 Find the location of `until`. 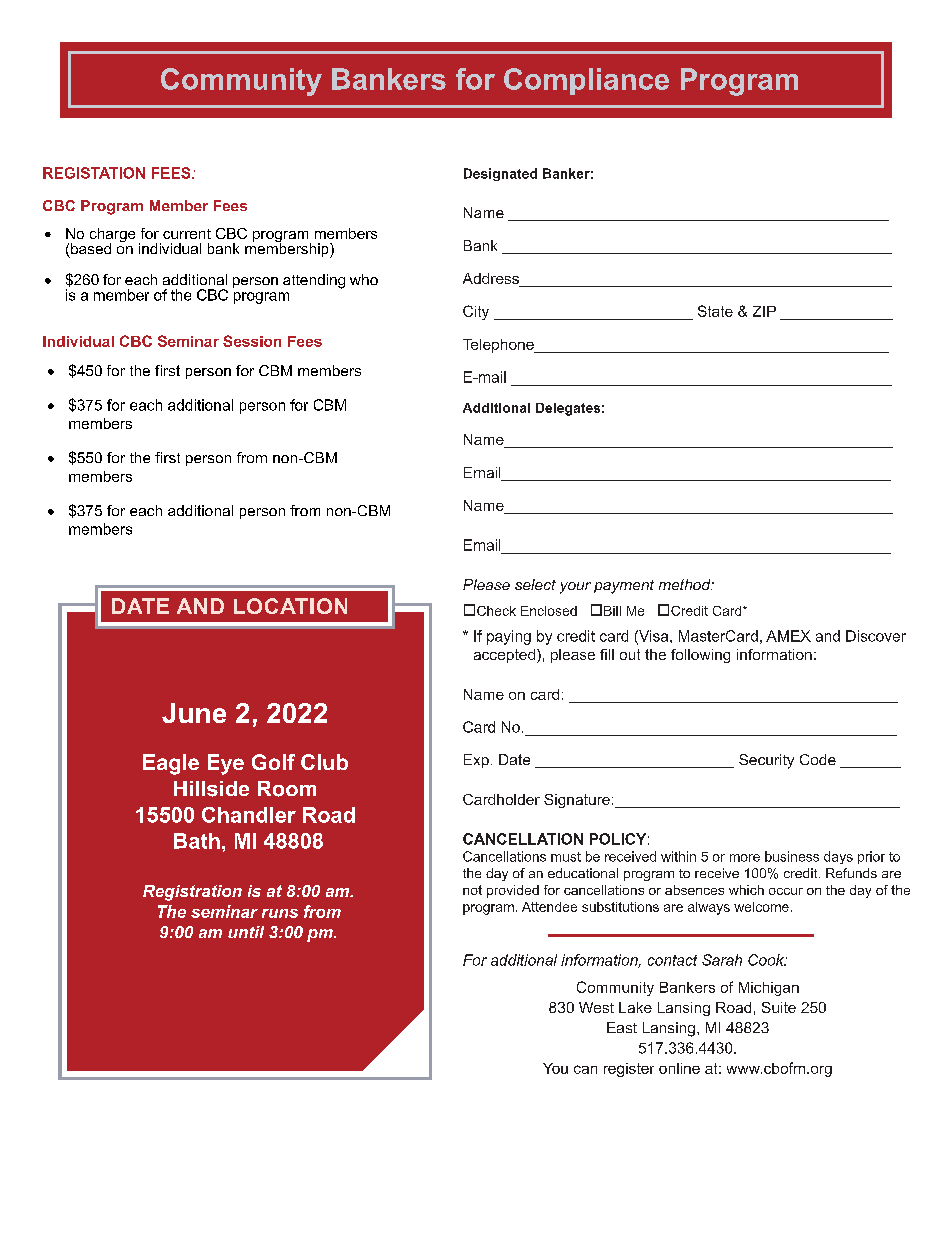

until is located at coordinates (246, 932).
